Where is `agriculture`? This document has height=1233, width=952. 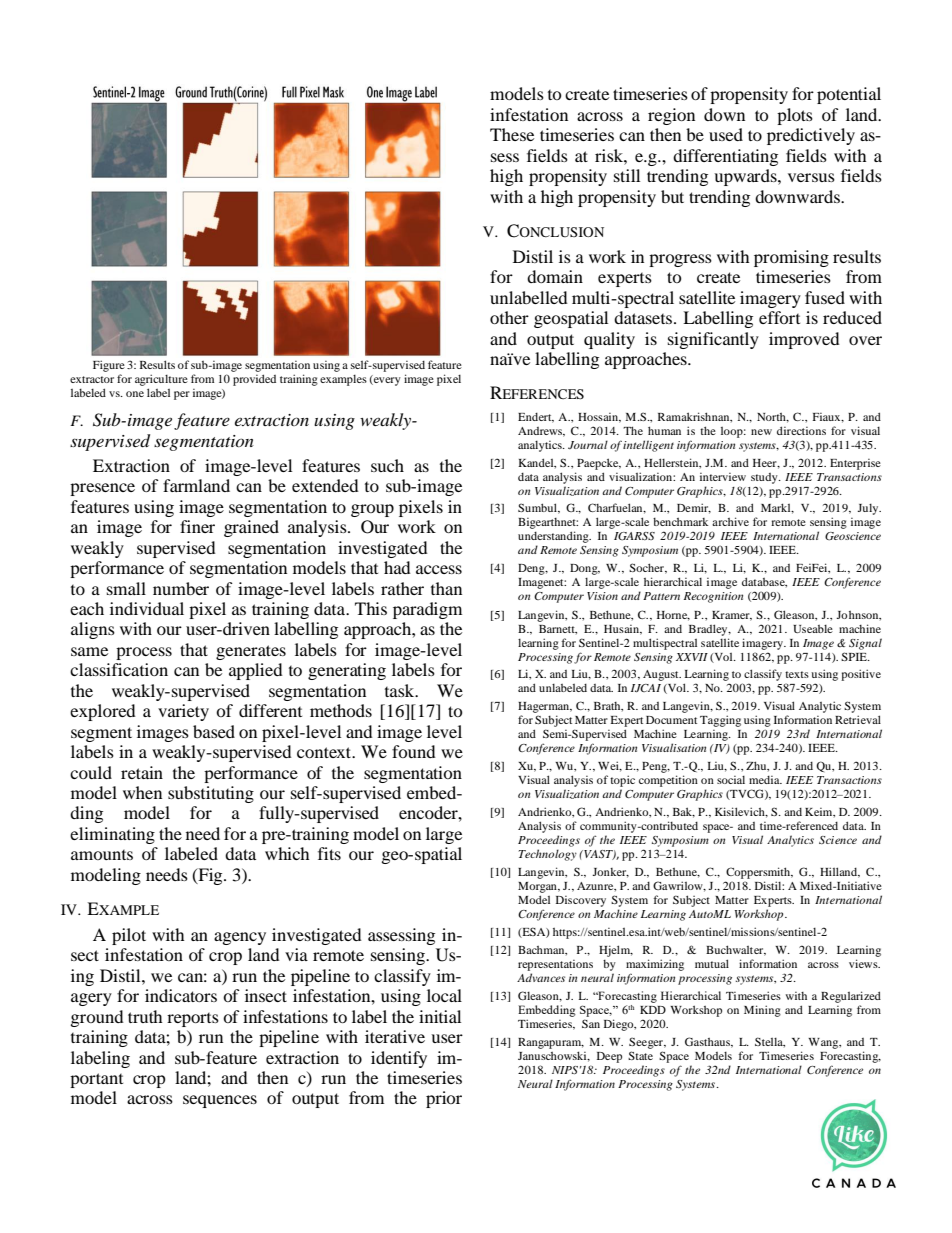 agriculture is located at coordinates (161, 380).
